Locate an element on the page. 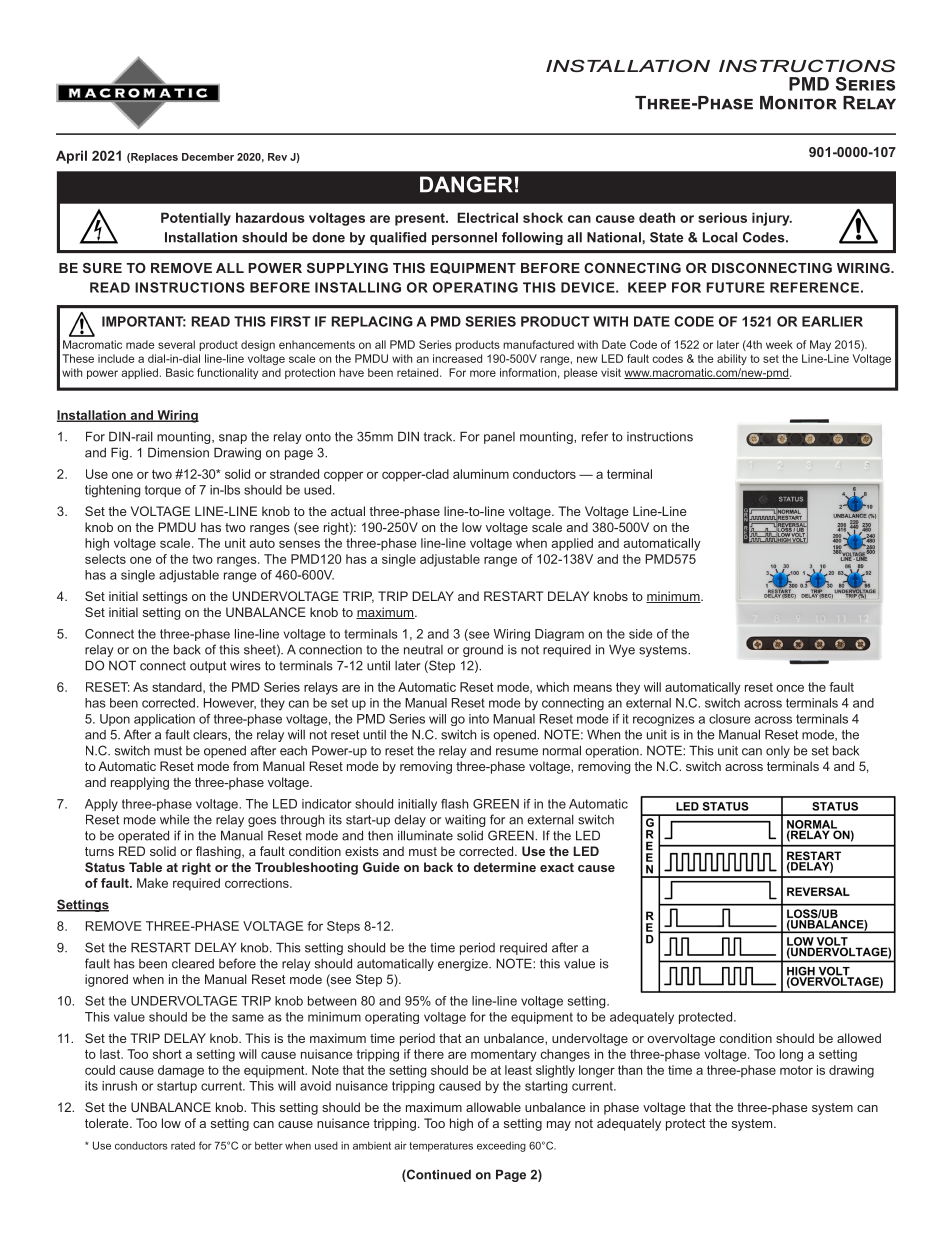 Image resolution: width=952 pixels, height=1233 pixels. Monitor is located at coordinates (798, 103).
